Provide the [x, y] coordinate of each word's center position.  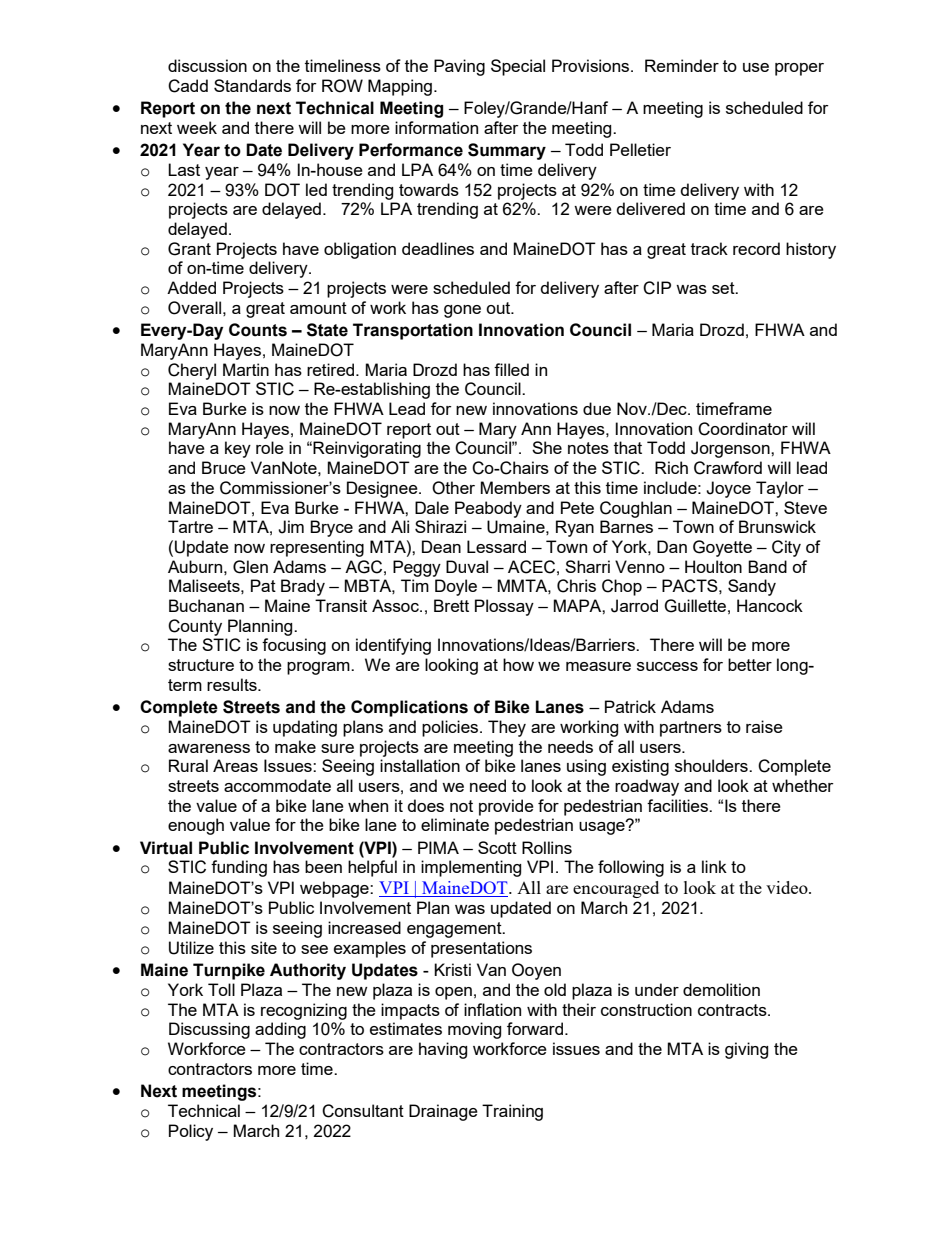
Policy [191, 1132]
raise [764, 726]
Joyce [728, 489]
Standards [252, 85]
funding [239, 868]
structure [201, 665]
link [714, 866]
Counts [258, 330]
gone [462, 311]
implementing [471, 868]
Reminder [682, 65]
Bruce [224, 467]
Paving [459, 67]
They [507, 728]
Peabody [488, 509]
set [724, 288]
